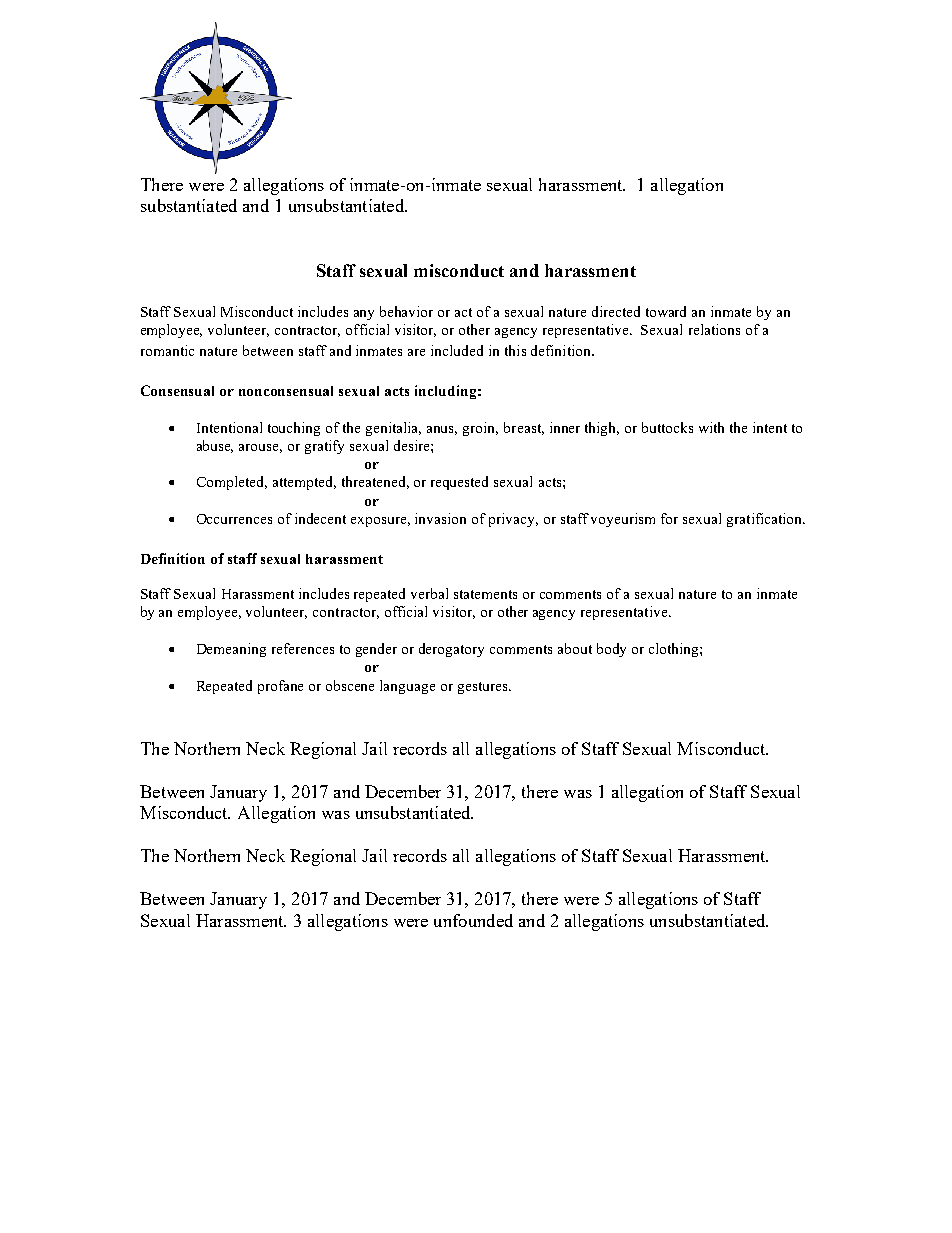  I want to click on romantic, so click(167, 350).
